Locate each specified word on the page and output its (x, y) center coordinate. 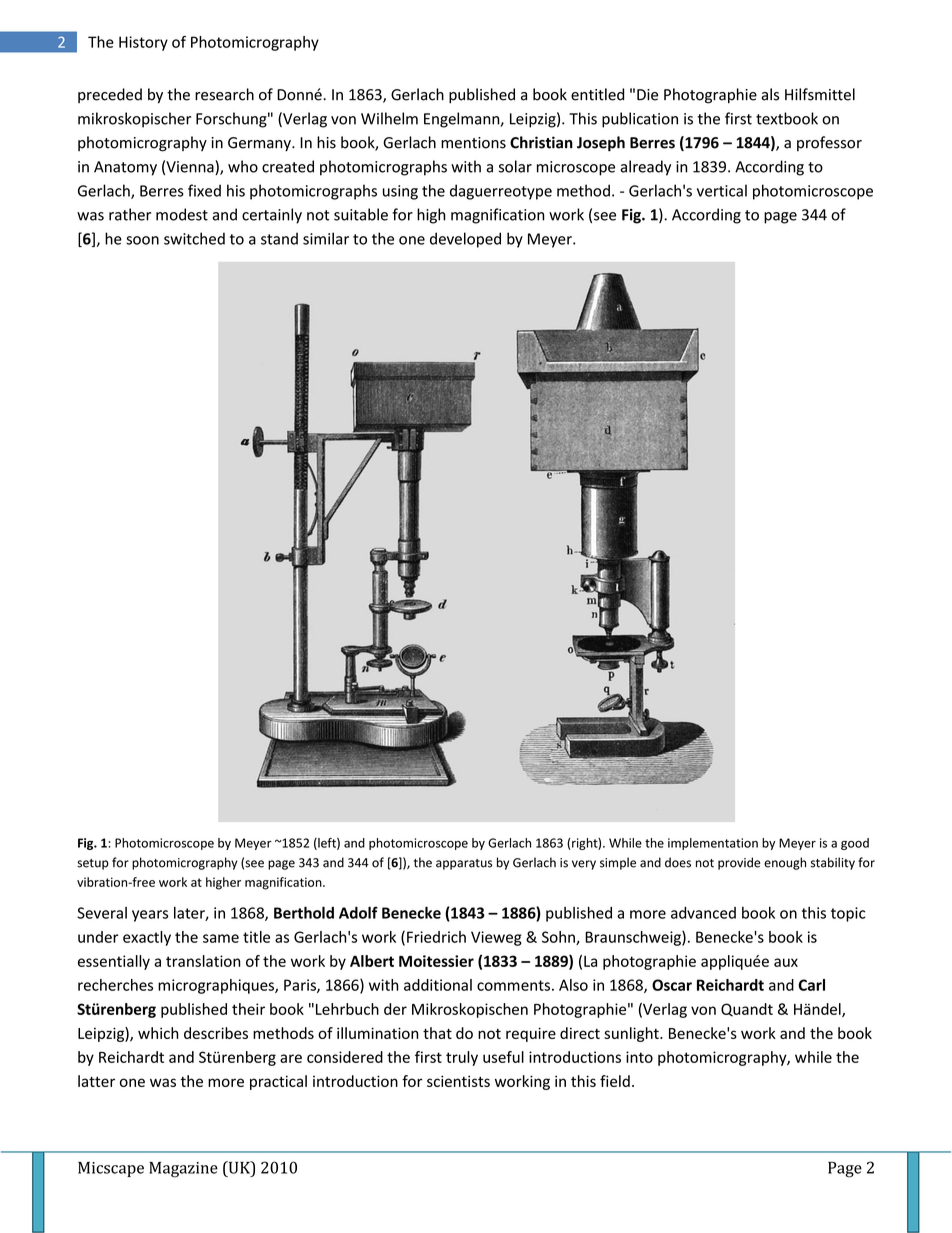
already (645, 168)
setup (93, 864)
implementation (713, 844)
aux (786, 962)
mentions (473, 143)
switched (194, 238)
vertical (722, 190)
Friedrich (436, 937)
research (224, 94)
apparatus (464, 864)
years (150, 916)
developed (465, 240)
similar (326, 238)
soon (142, 240)
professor (829, 143)
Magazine (183, 1170)
